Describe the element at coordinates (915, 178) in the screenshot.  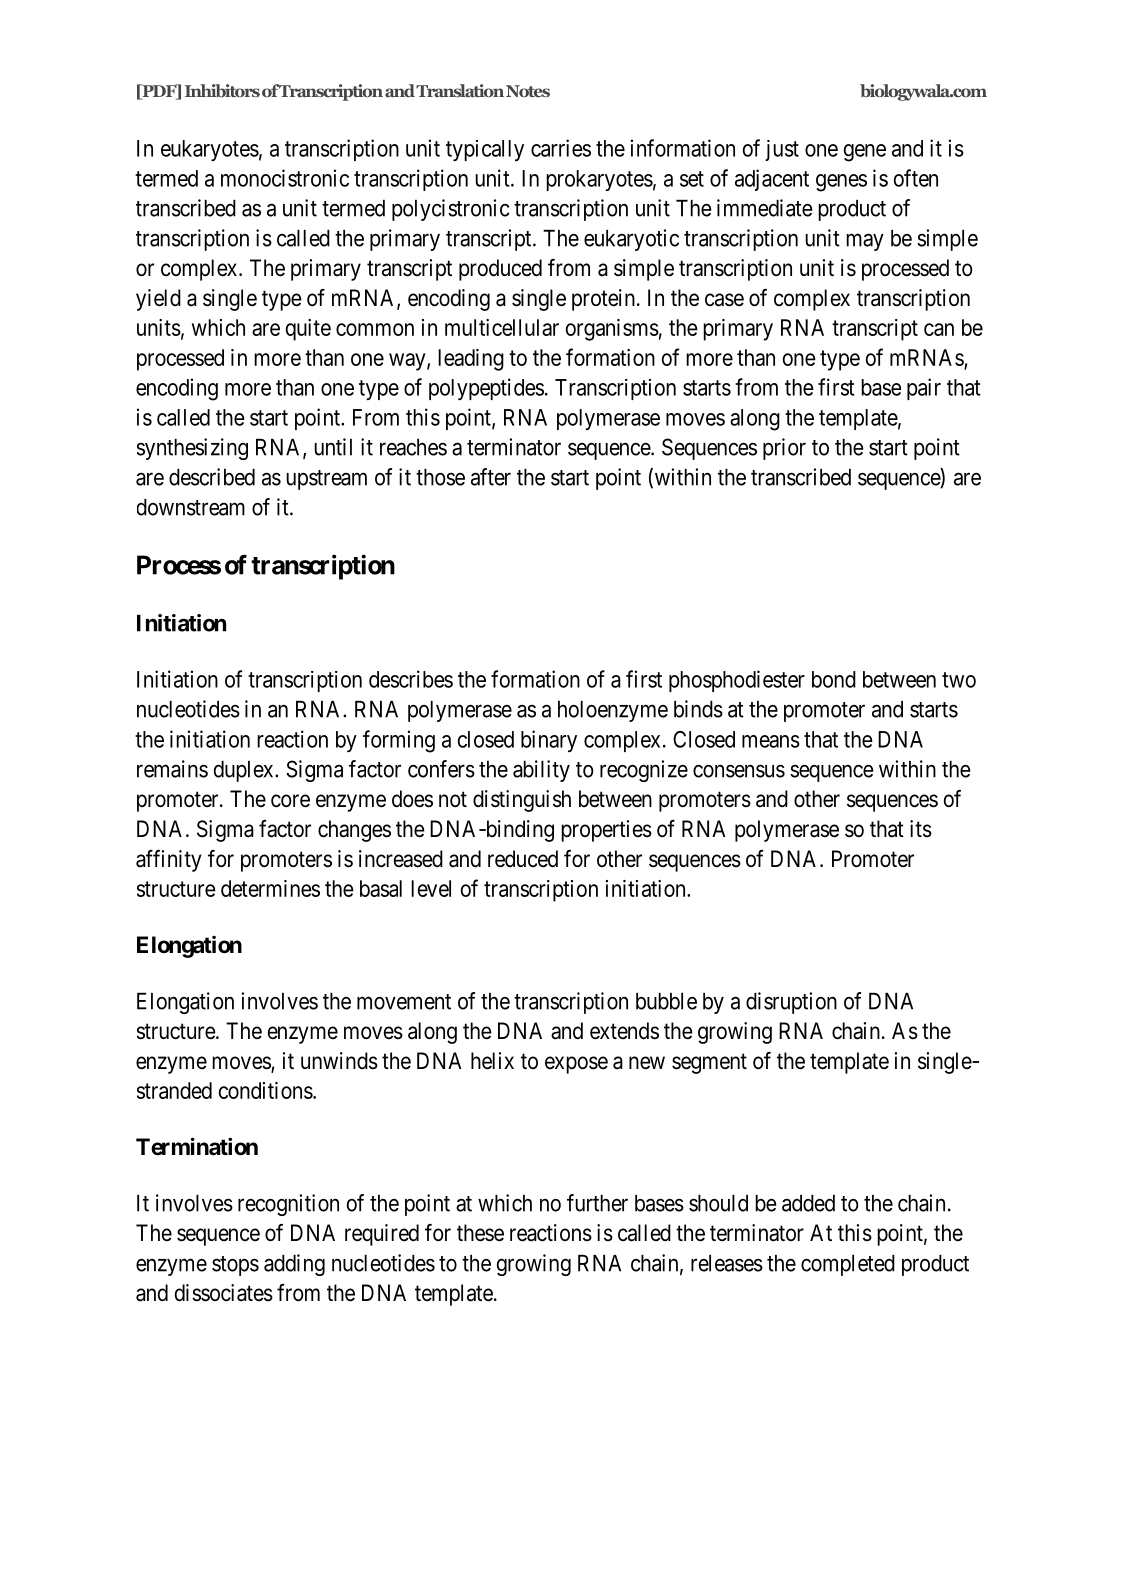
I see `often` at that location.
